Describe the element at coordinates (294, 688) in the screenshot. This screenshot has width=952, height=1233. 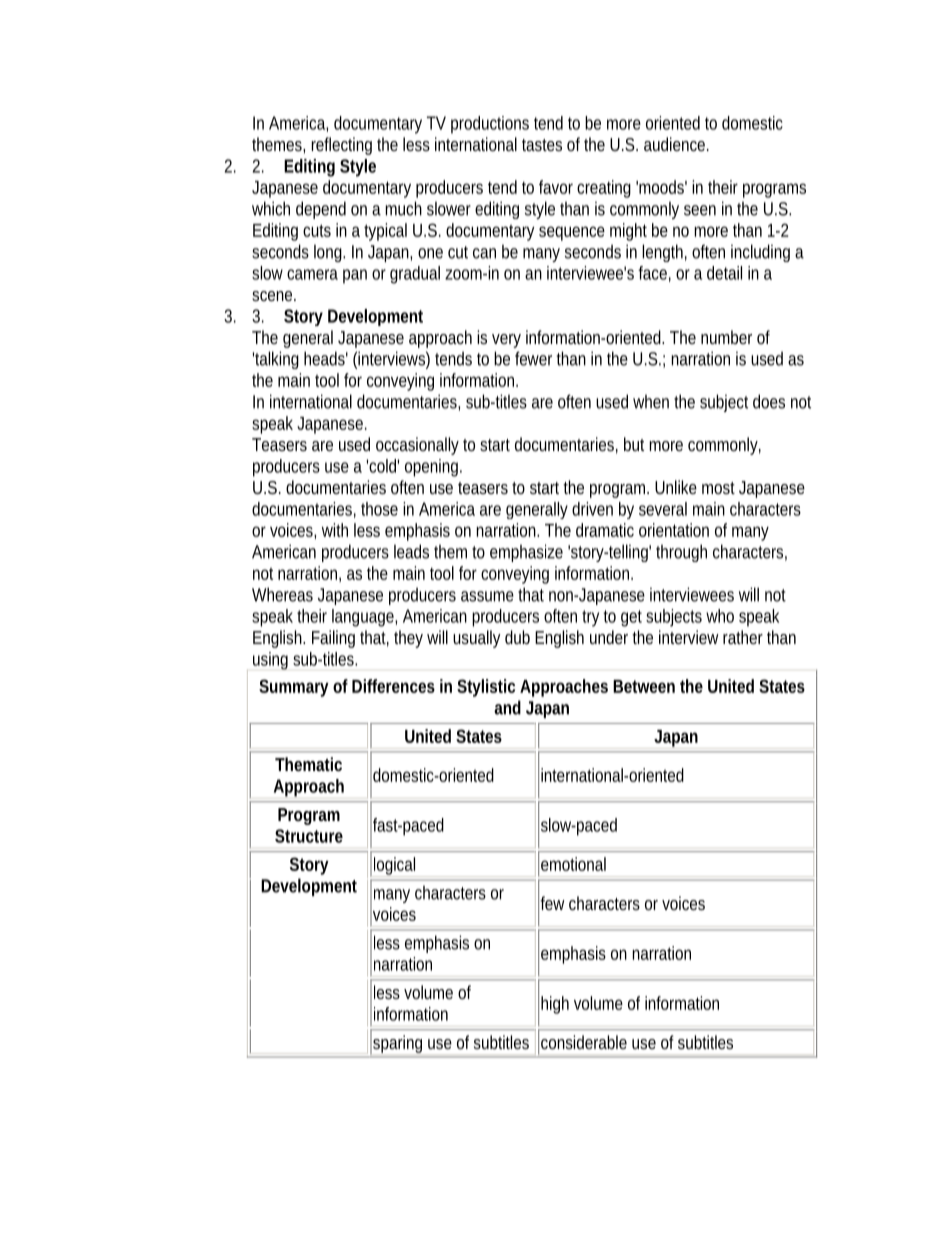
I see `Summary` at that location.
